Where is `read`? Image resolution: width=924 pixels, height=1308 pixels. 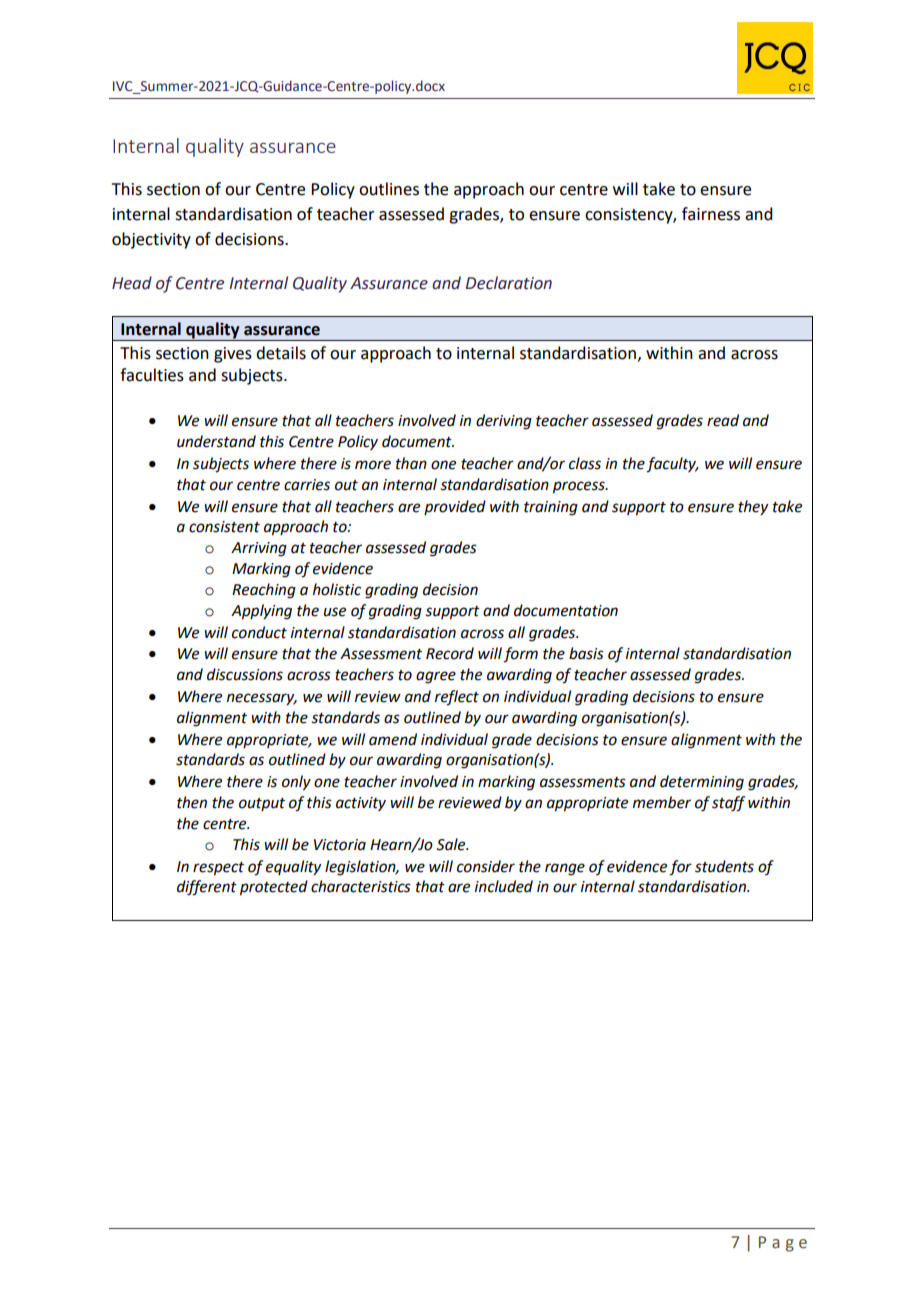 read is located at coordinates (723, 420).
